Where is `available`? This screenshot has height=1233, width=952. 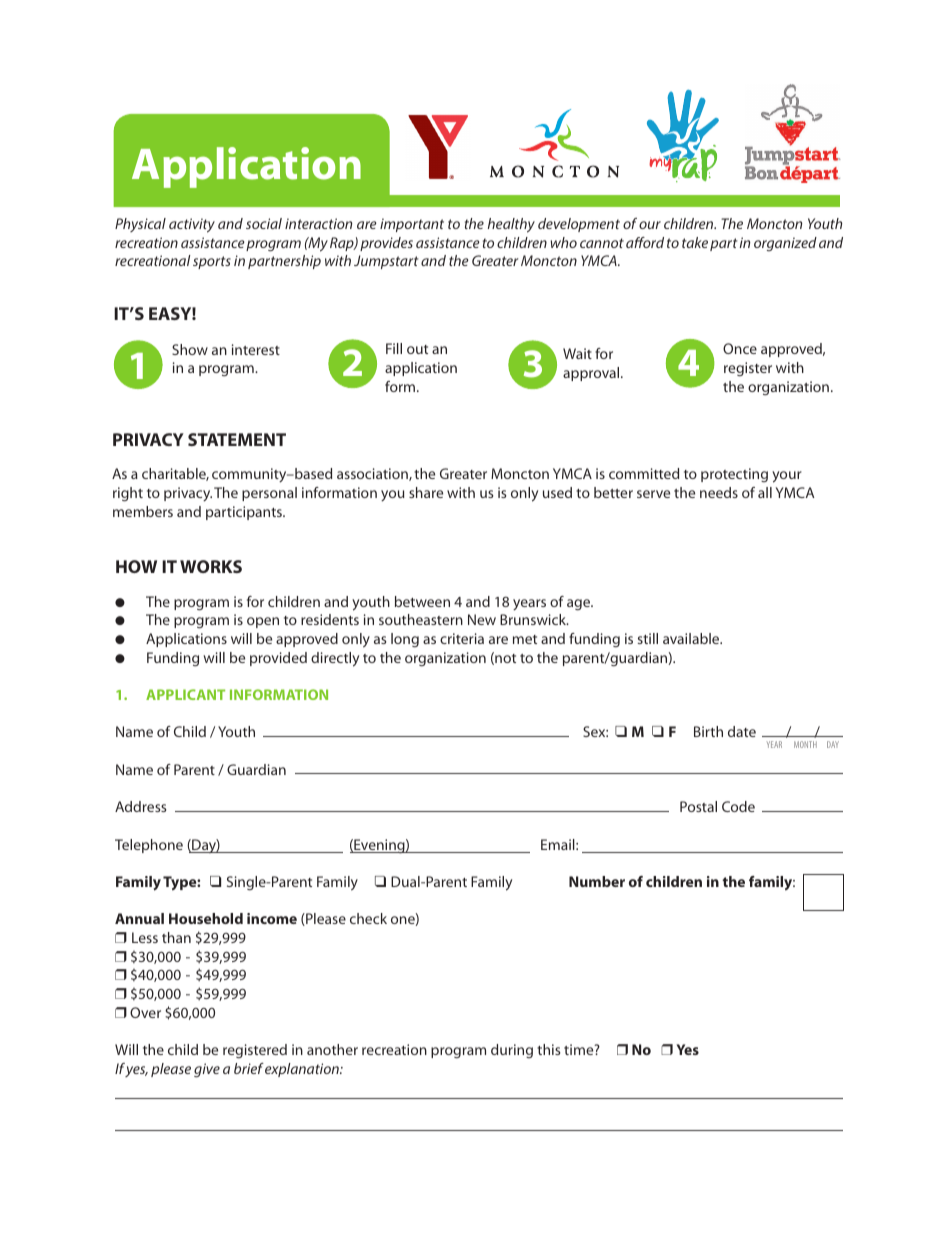
available is located at coordinates (692, 638).
